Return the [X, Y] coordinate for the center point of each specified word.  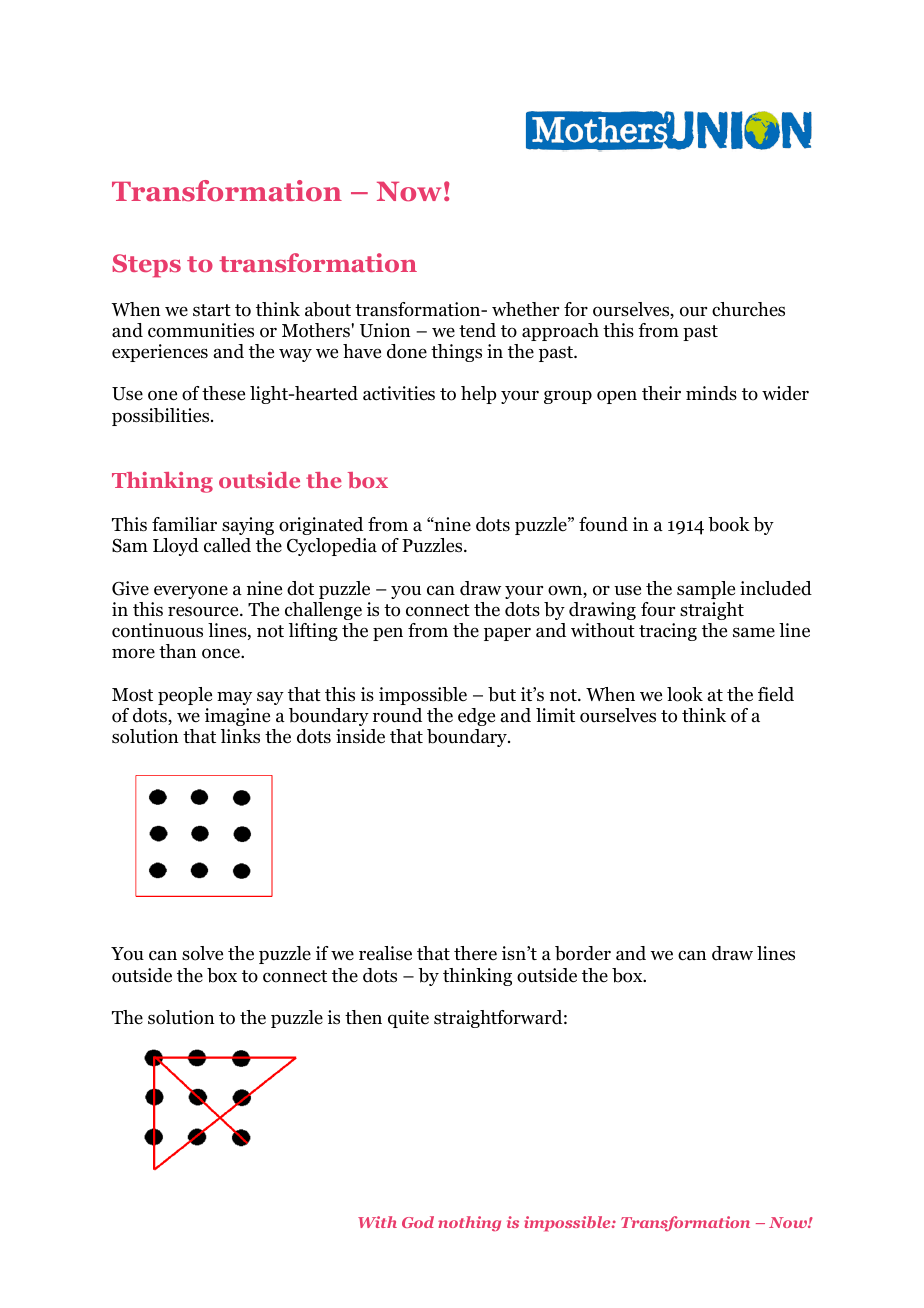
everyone [191, 592]
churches [748, 309]
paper [507, 634]
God [418, 1222]
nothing [469, 1223]
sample [706, 590]
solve [202, 953]
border [583, 953]
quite [408, 1019]
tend [477, 330]
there [475, 953]
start [212, 310]
